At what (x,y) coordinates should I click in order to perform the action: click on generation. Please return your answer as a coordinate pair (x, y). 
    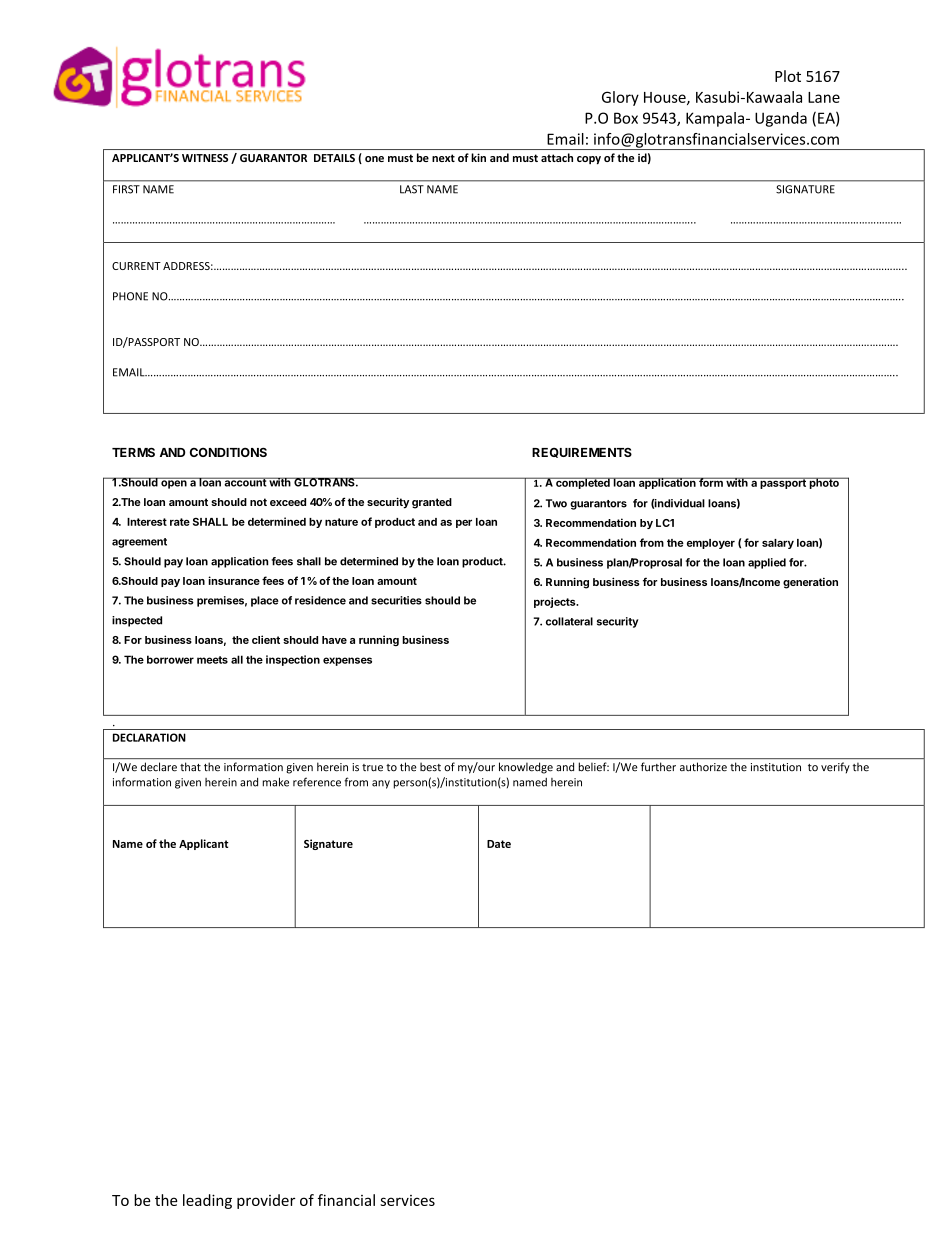
    Looking at the image, I should click on (810, 583).
